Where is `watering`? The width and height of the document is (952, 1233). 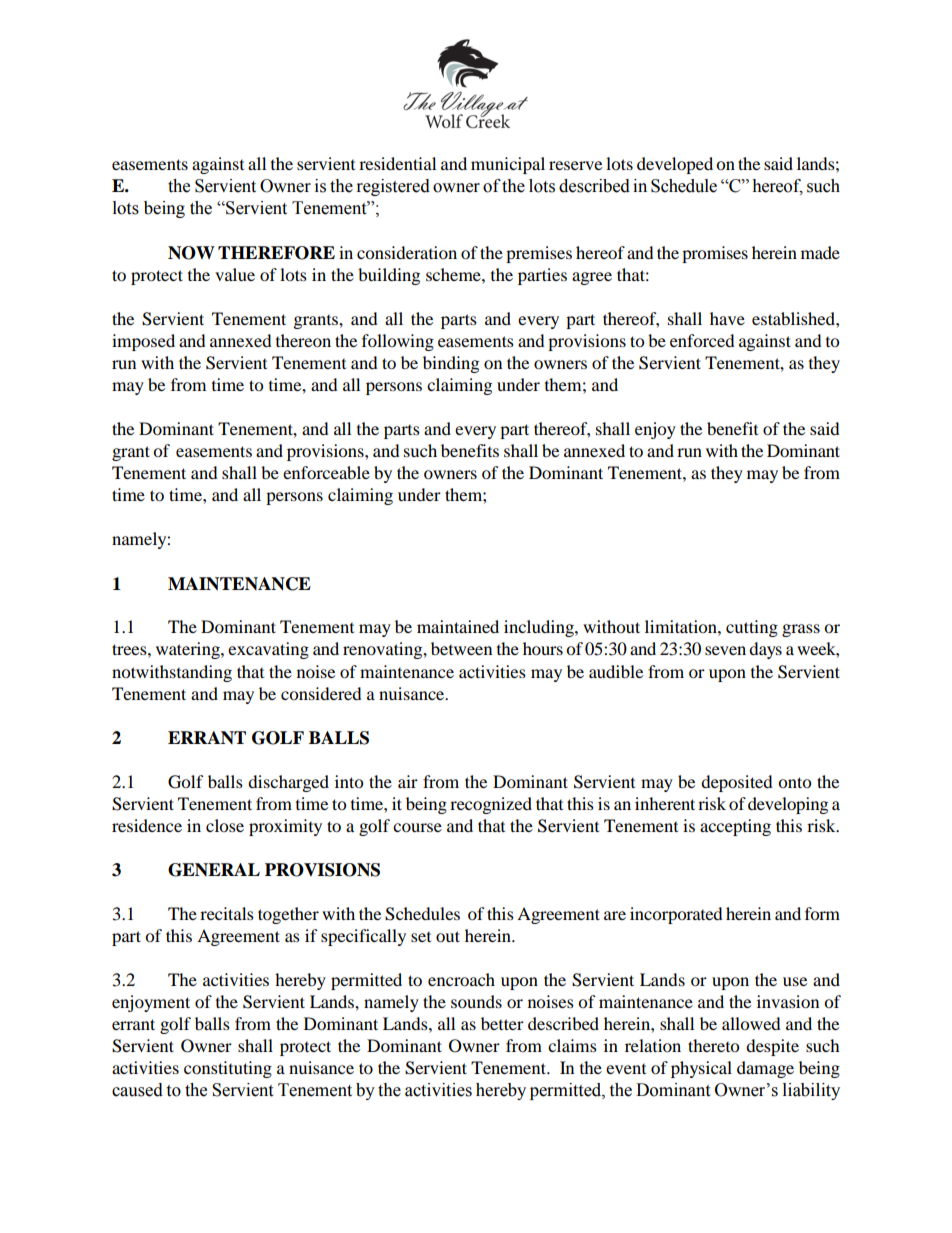 watering is located at coordinates (189, 650).
